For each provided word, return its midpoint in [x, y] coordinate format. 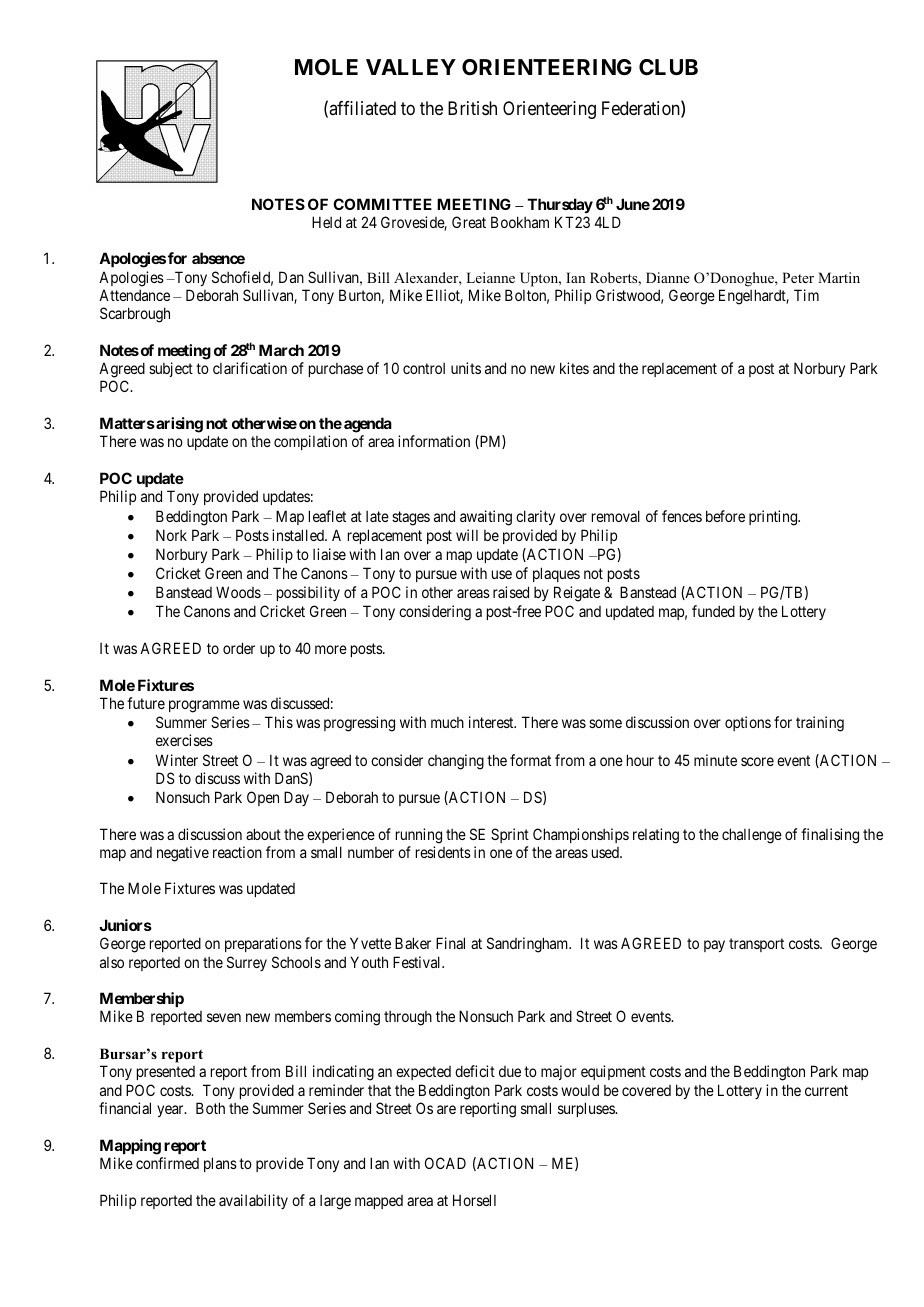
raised [511, 592]
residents [443, 852]
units [466, 368]
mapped [379, 1202]
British [472, 108]
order [239, 648]
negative [183, 854]
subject [171, 369]
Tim [806, 295]
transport [756, 945]
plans [220, 1164]
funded [713, 611]
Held [326, 222]
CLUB [668, 67]
